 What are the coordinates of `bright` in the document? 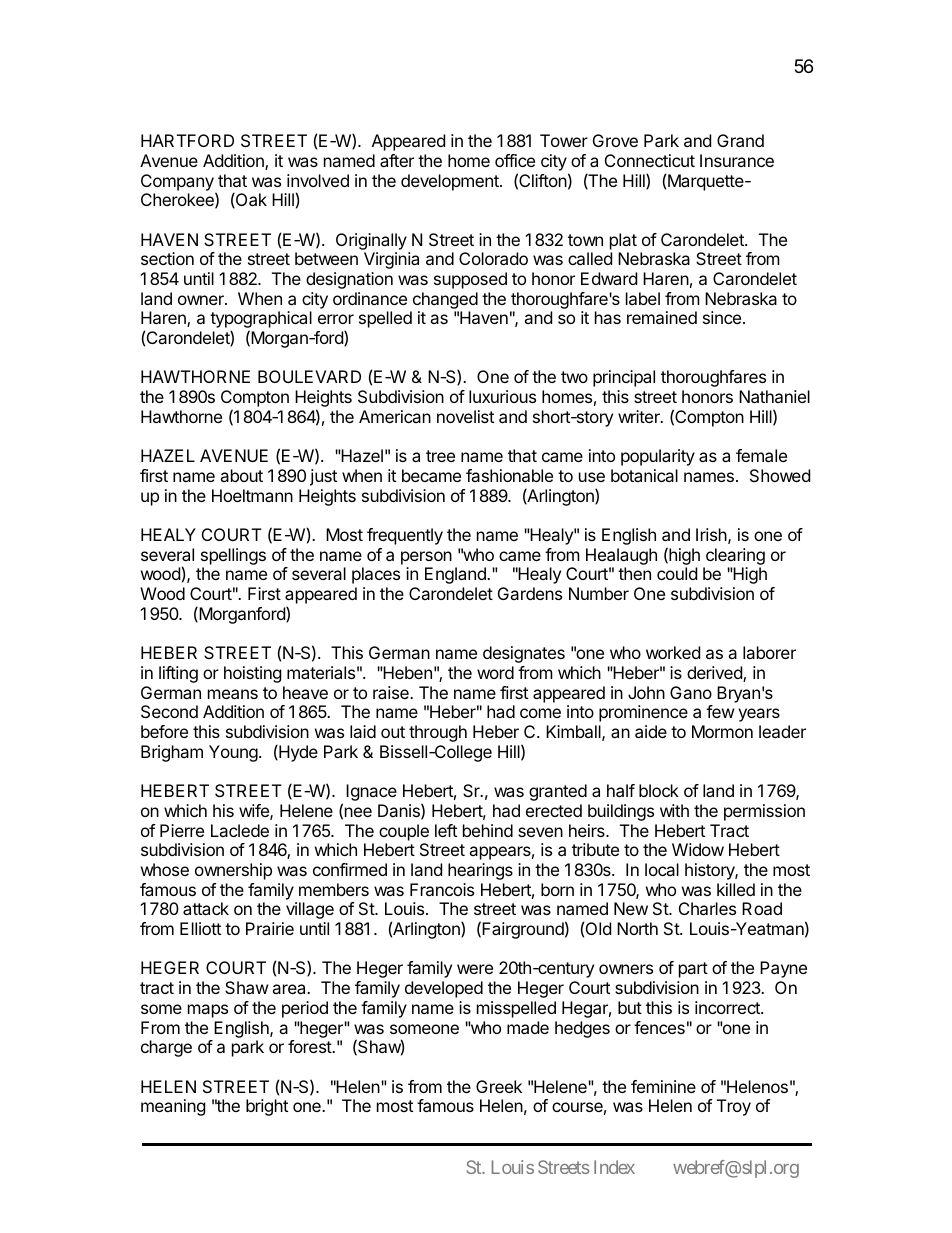 It's located at (267, 1107).
